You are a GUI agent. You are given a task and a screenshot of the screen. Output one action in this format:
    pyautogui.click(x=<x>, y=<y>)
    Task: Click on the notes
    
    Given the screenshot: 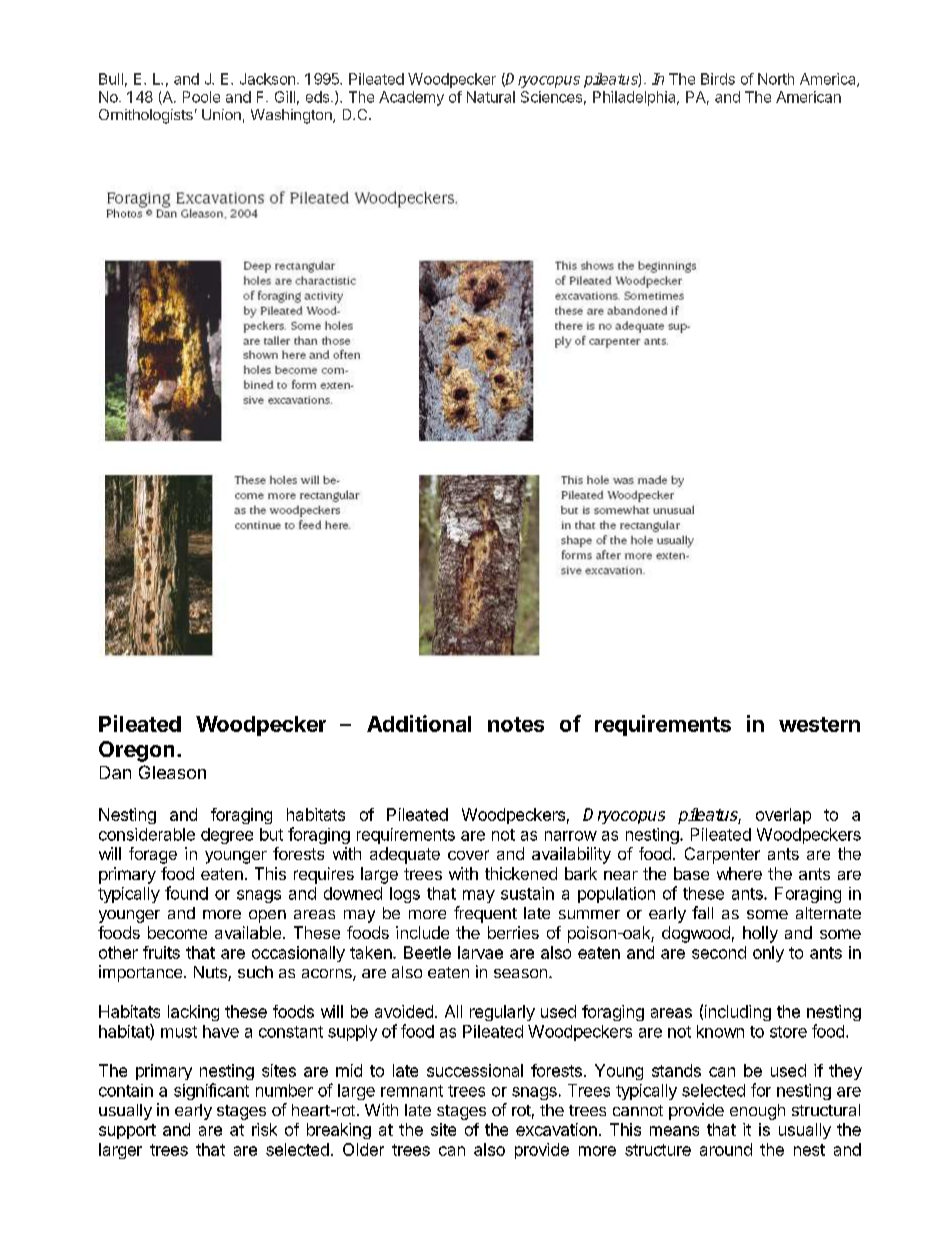 What is the action you would take?
    pyautogui.click(x=516, y=724)
